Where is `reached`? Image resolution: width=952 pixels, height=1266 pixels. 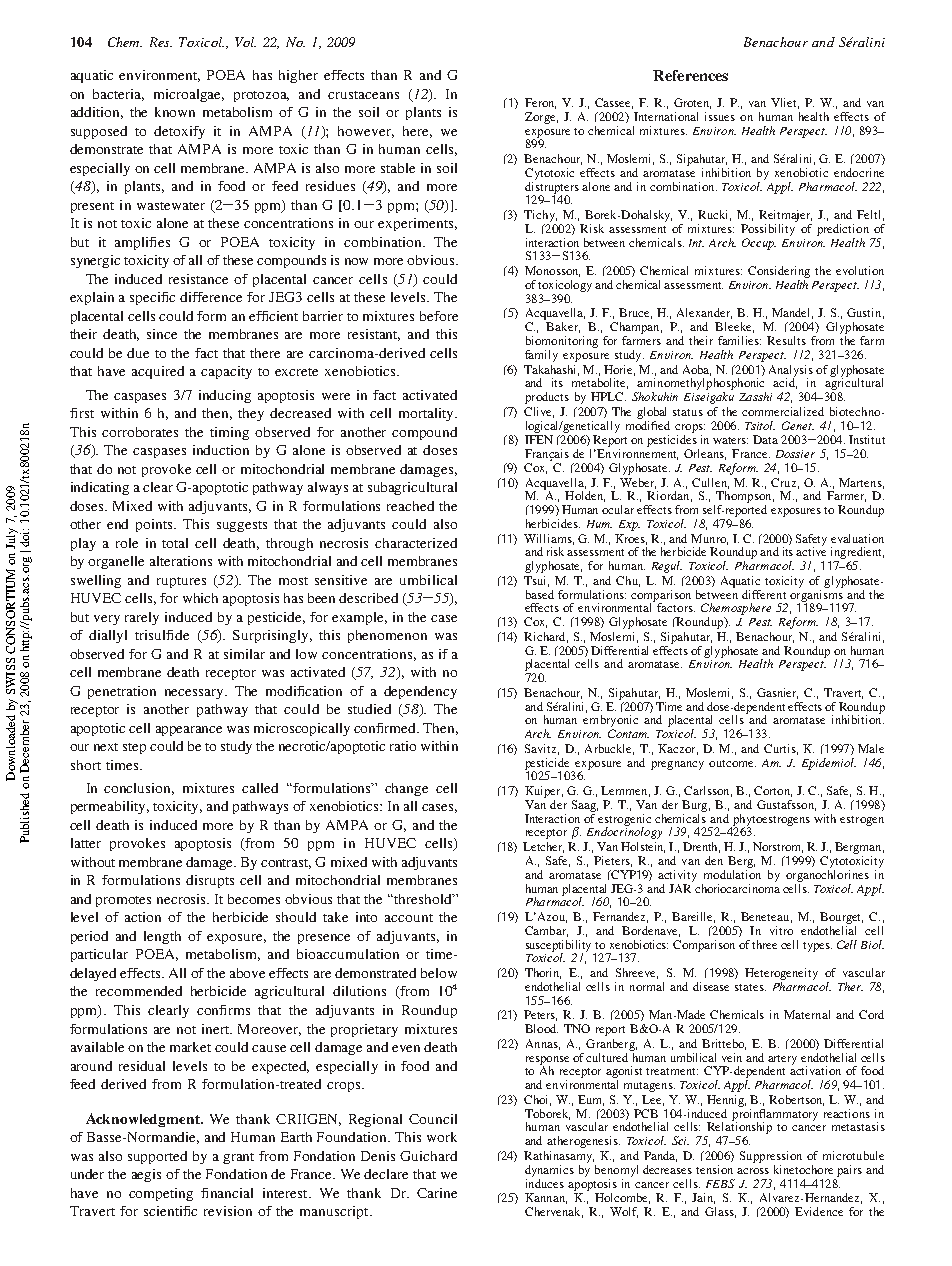
reached is located at coordinates (410, 506).
